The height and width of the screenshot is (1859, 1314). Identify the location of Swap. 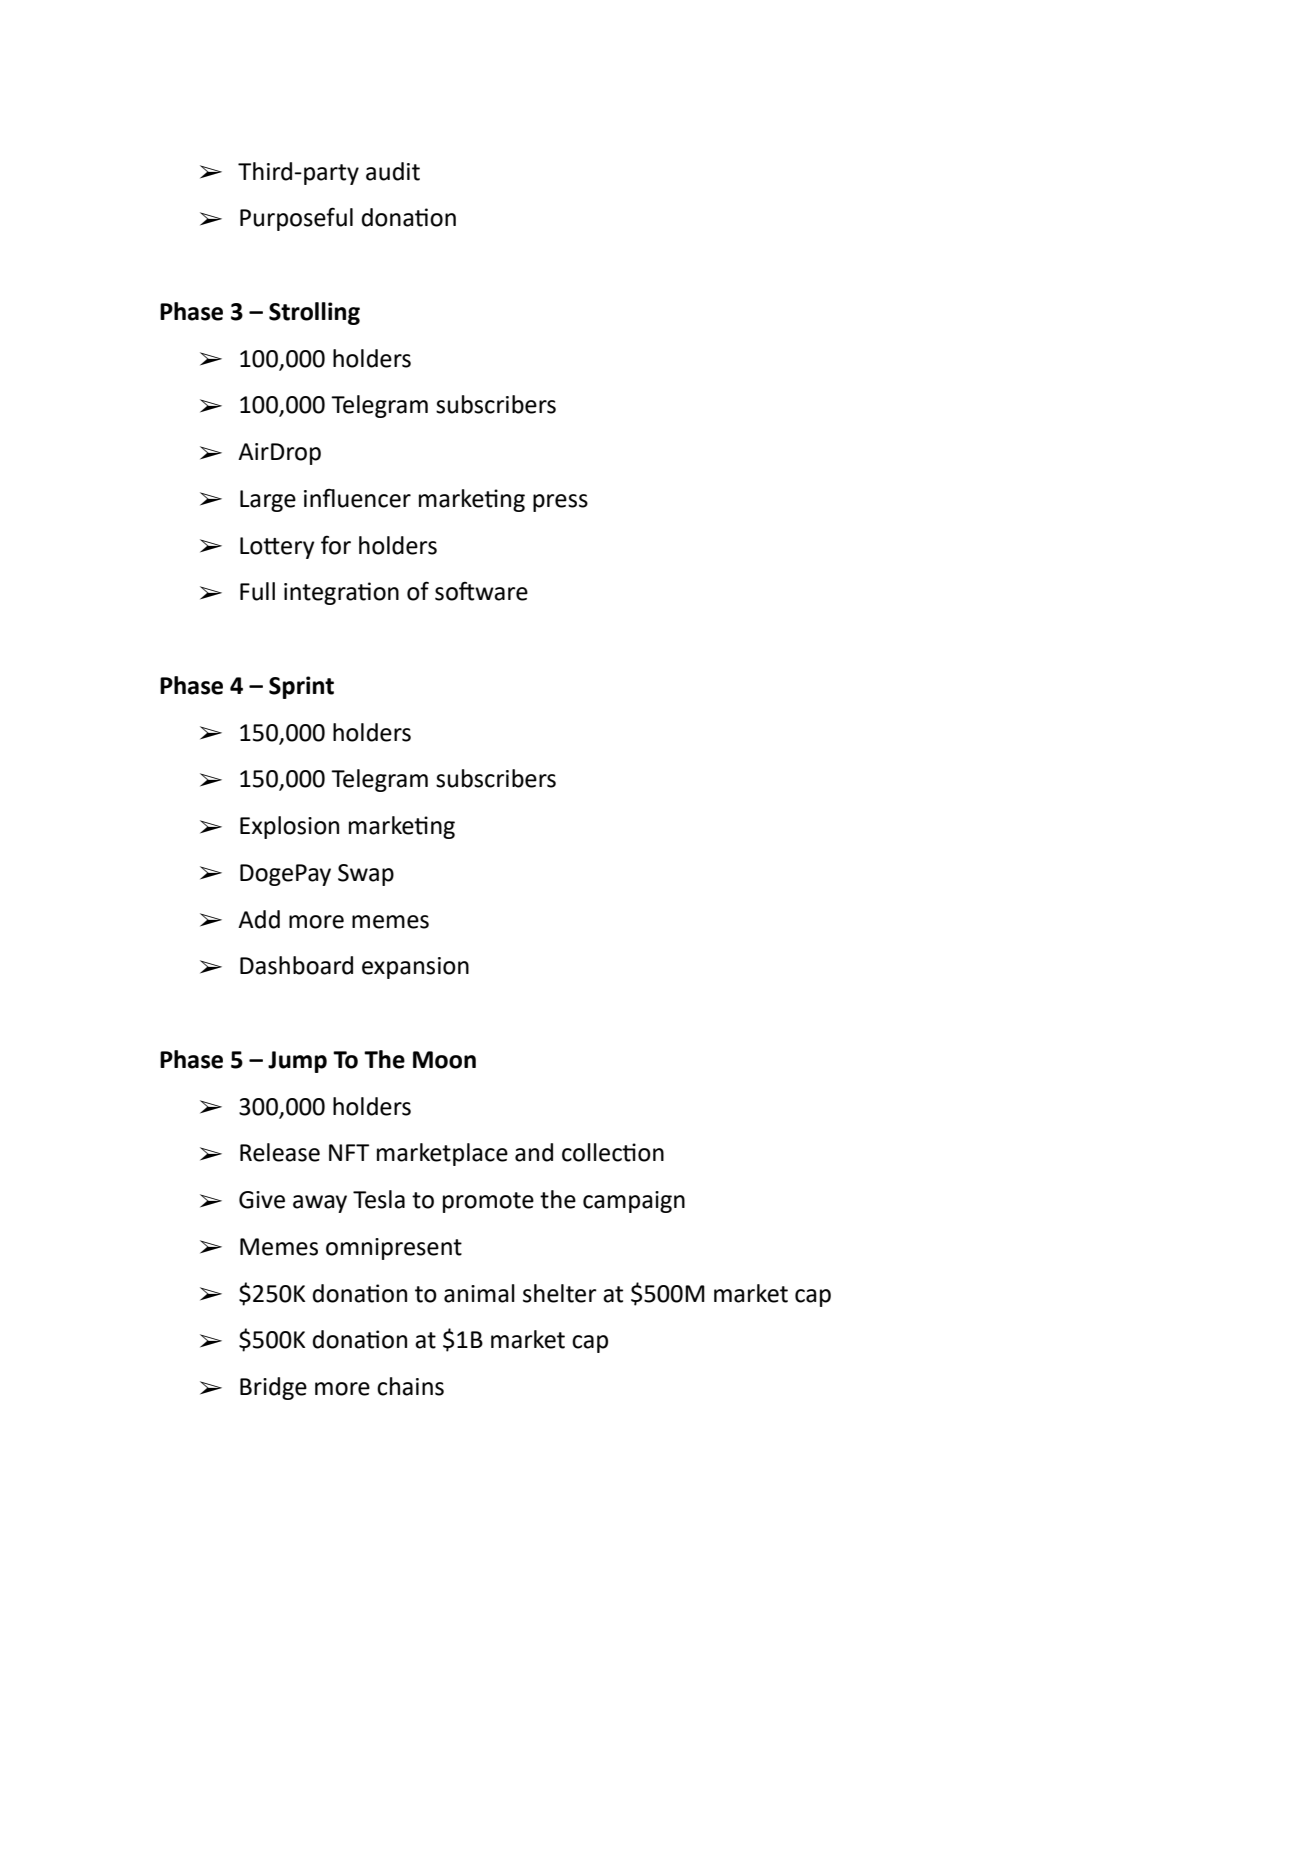
(366, 875).
